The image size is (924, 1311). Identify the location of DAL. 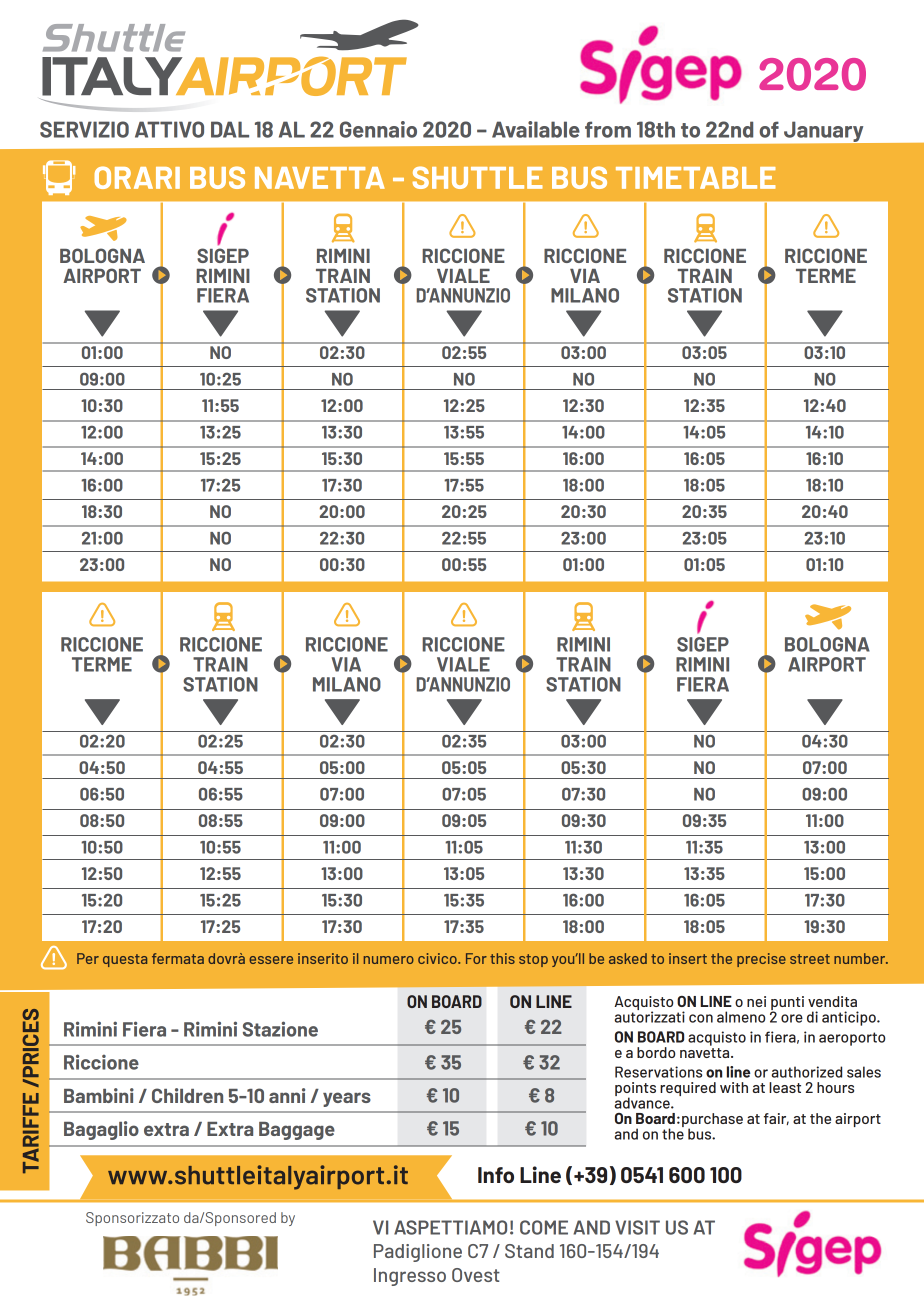
(230, 129).
